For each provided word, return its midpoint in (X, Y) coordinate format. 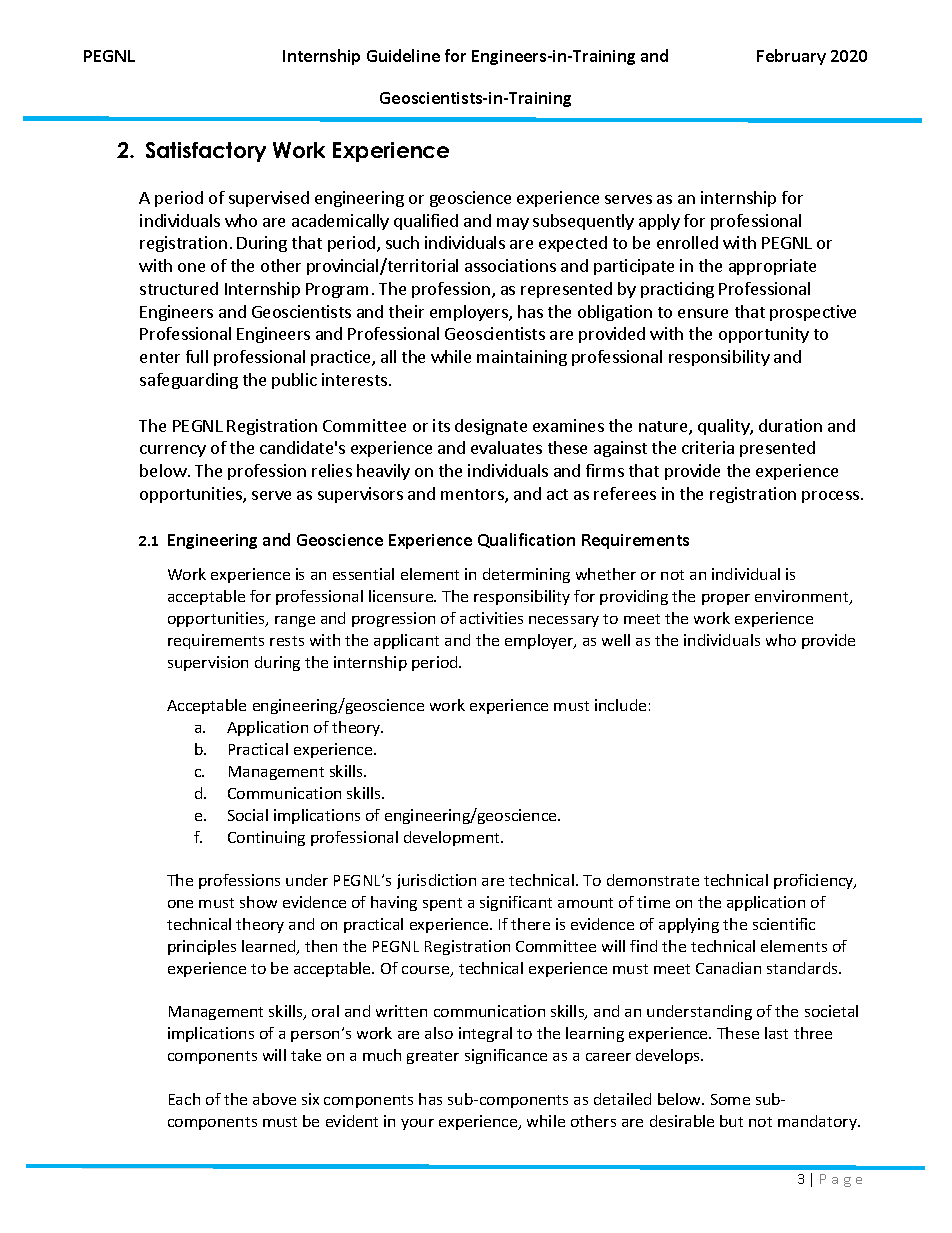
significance (506, 1056)
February (791, 57)
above (274, 1099)
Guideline (403, 55)
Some (730, 1099)
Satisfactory (206, 152)
